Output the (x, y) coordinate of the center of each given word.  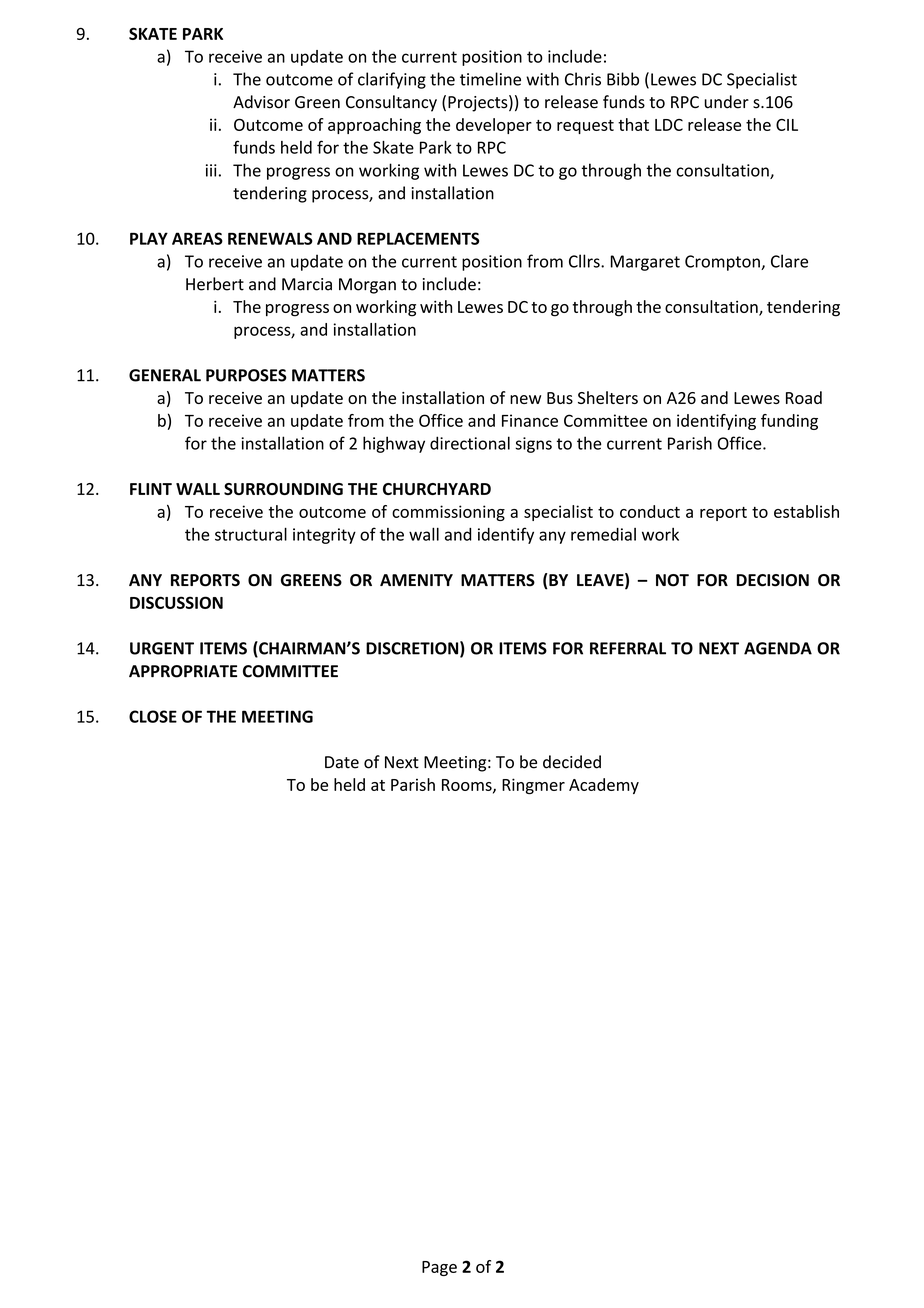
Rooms (468, 786)
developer (494, 126)
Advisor (261, 102)
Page (439, 1268)
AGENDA (778, 648)
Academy (604, 786)
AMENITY (416, 580)
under (726, 102)
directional (470, 443)
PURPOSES (246, 375)
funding (789, 422)
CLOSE (153, 716)
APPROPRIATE (183, 671)
